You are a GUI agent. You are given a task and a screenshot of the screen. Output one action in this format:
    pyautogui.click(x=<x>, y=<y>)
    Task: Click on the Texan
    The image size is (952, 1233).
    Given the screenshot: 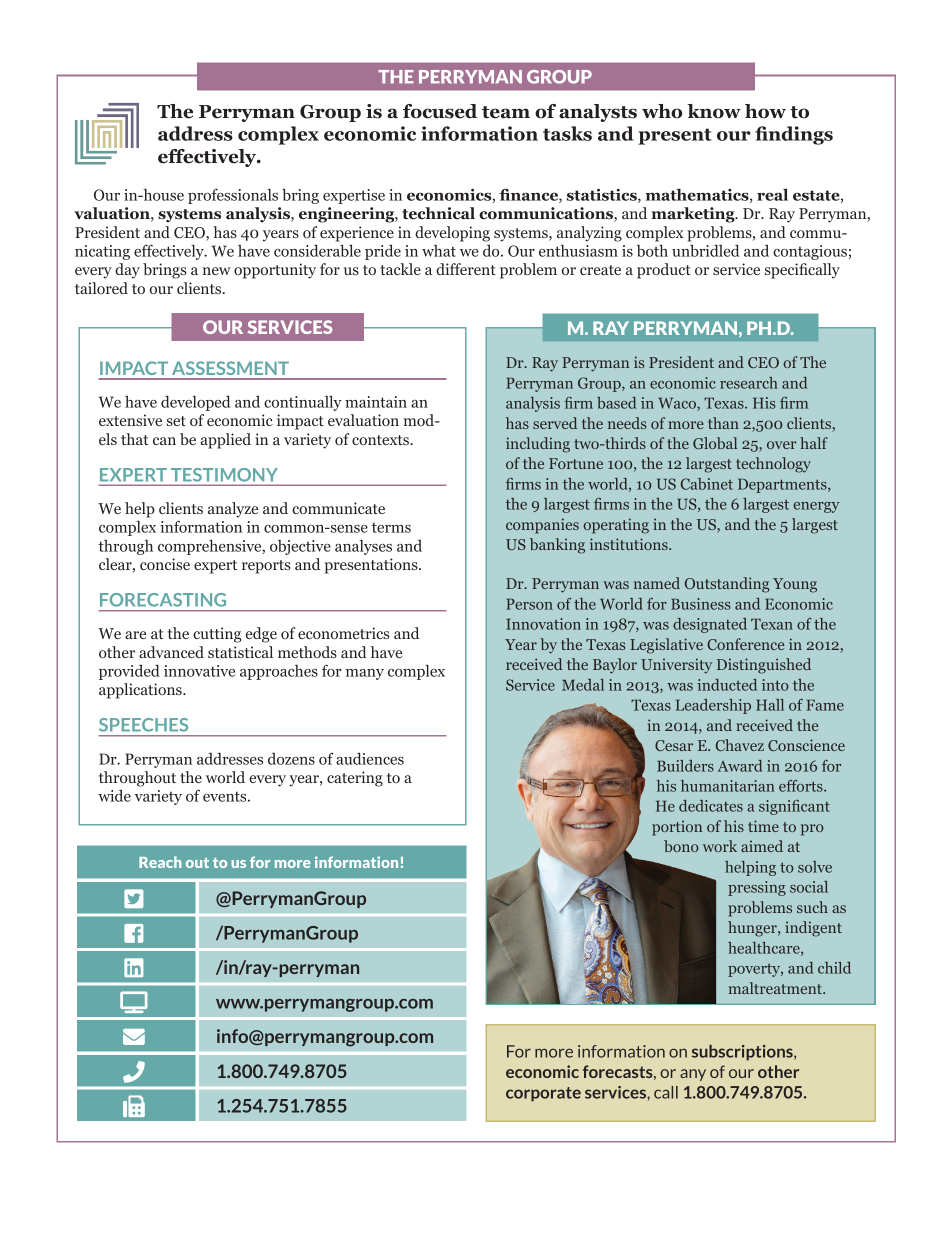 What is the action you would take?
    pyautogui.click(x=772, y=624)
